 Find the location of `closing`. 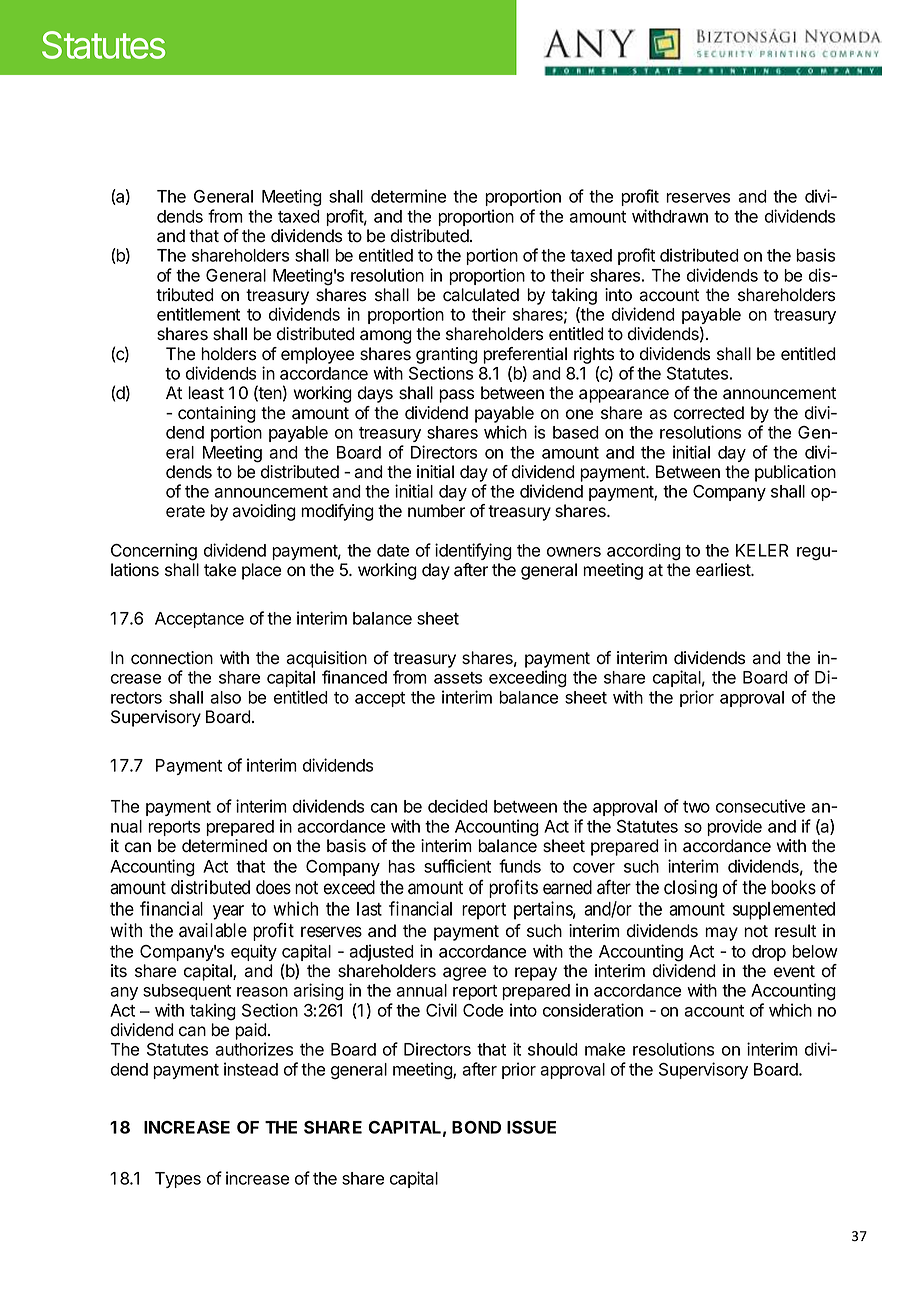

closing is located at coordinates (690, 889).
